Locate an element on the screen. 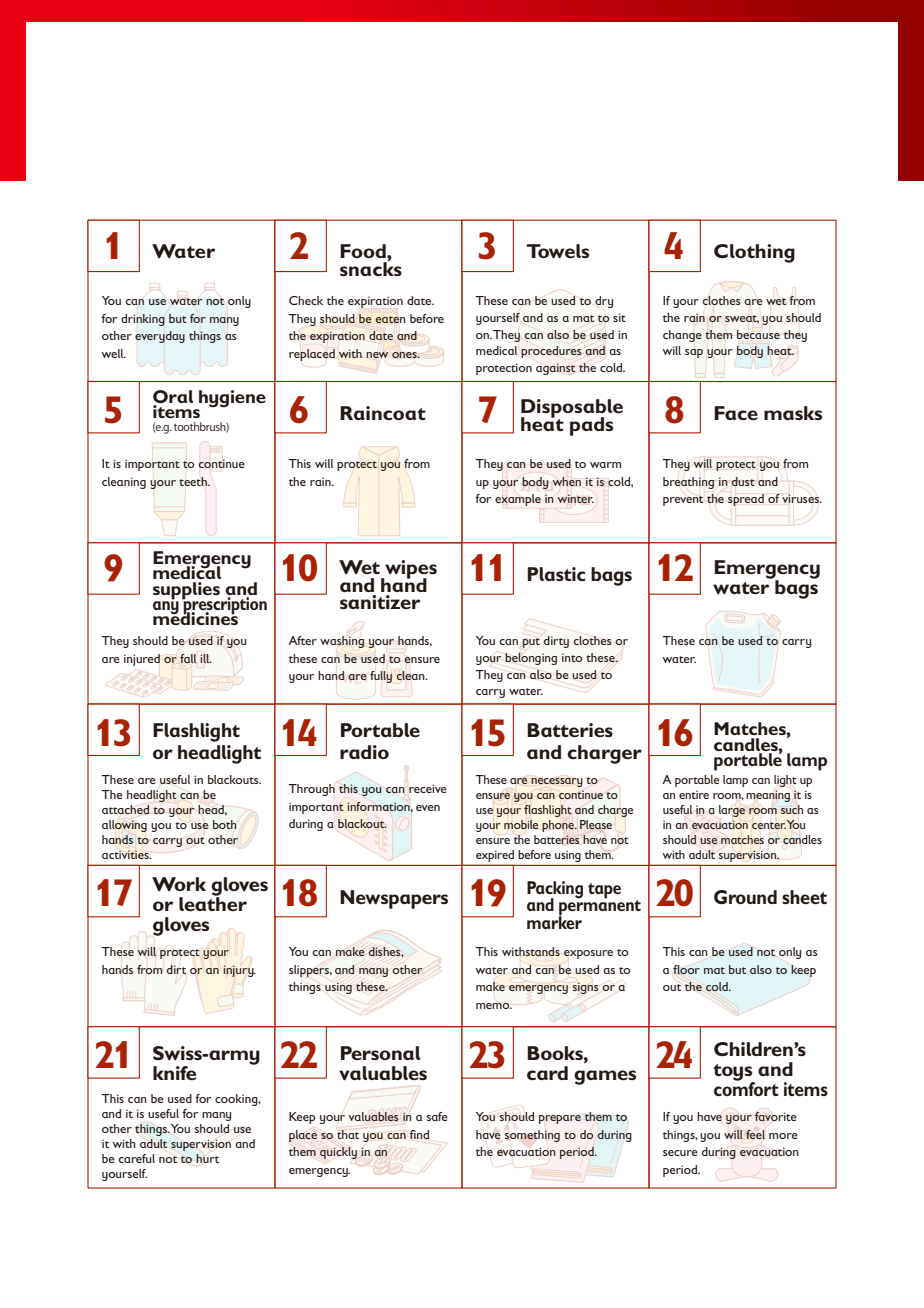  safe is located at coordinates (437, 1116).
